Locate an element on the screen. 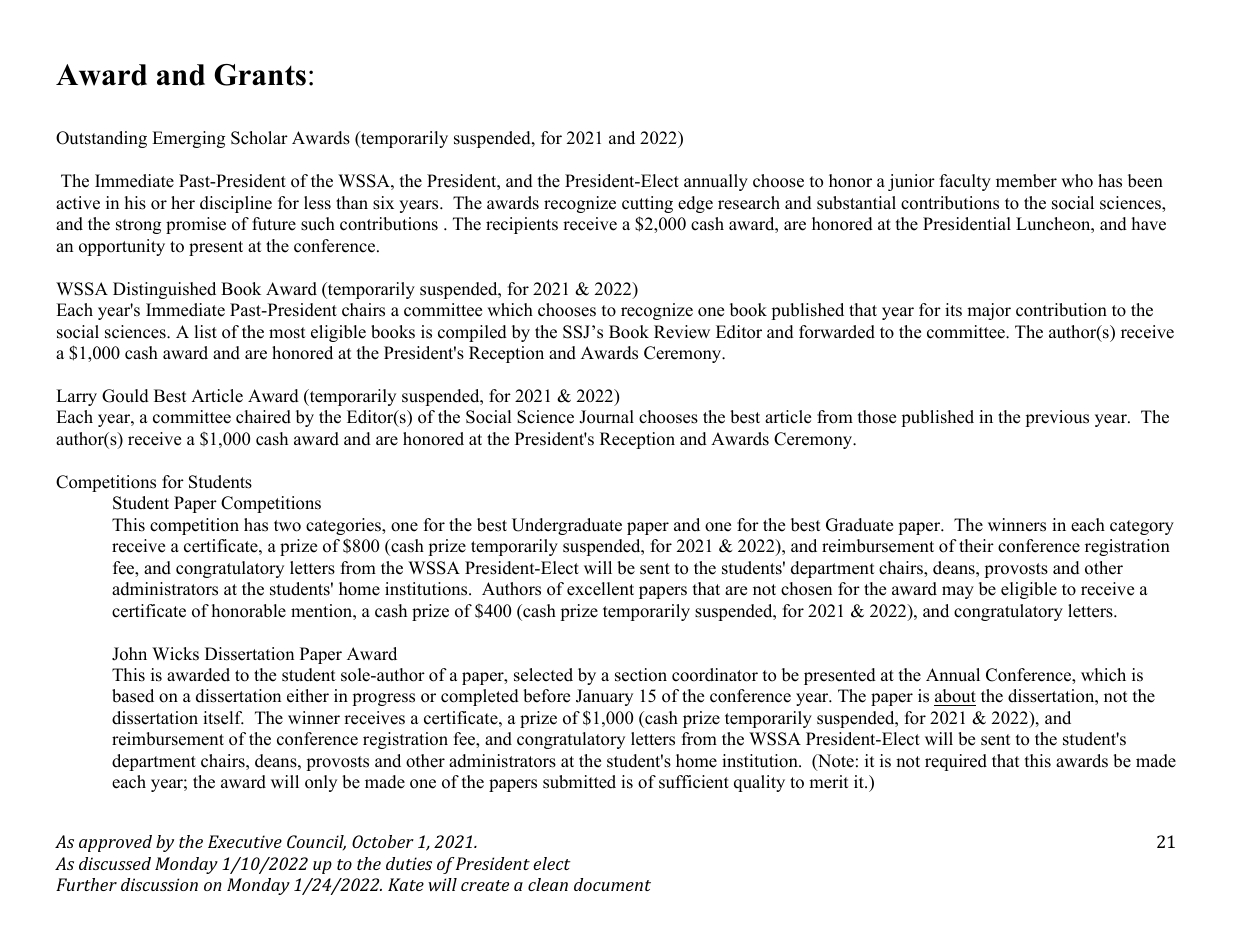  section is located at coordinates (641, 675).
